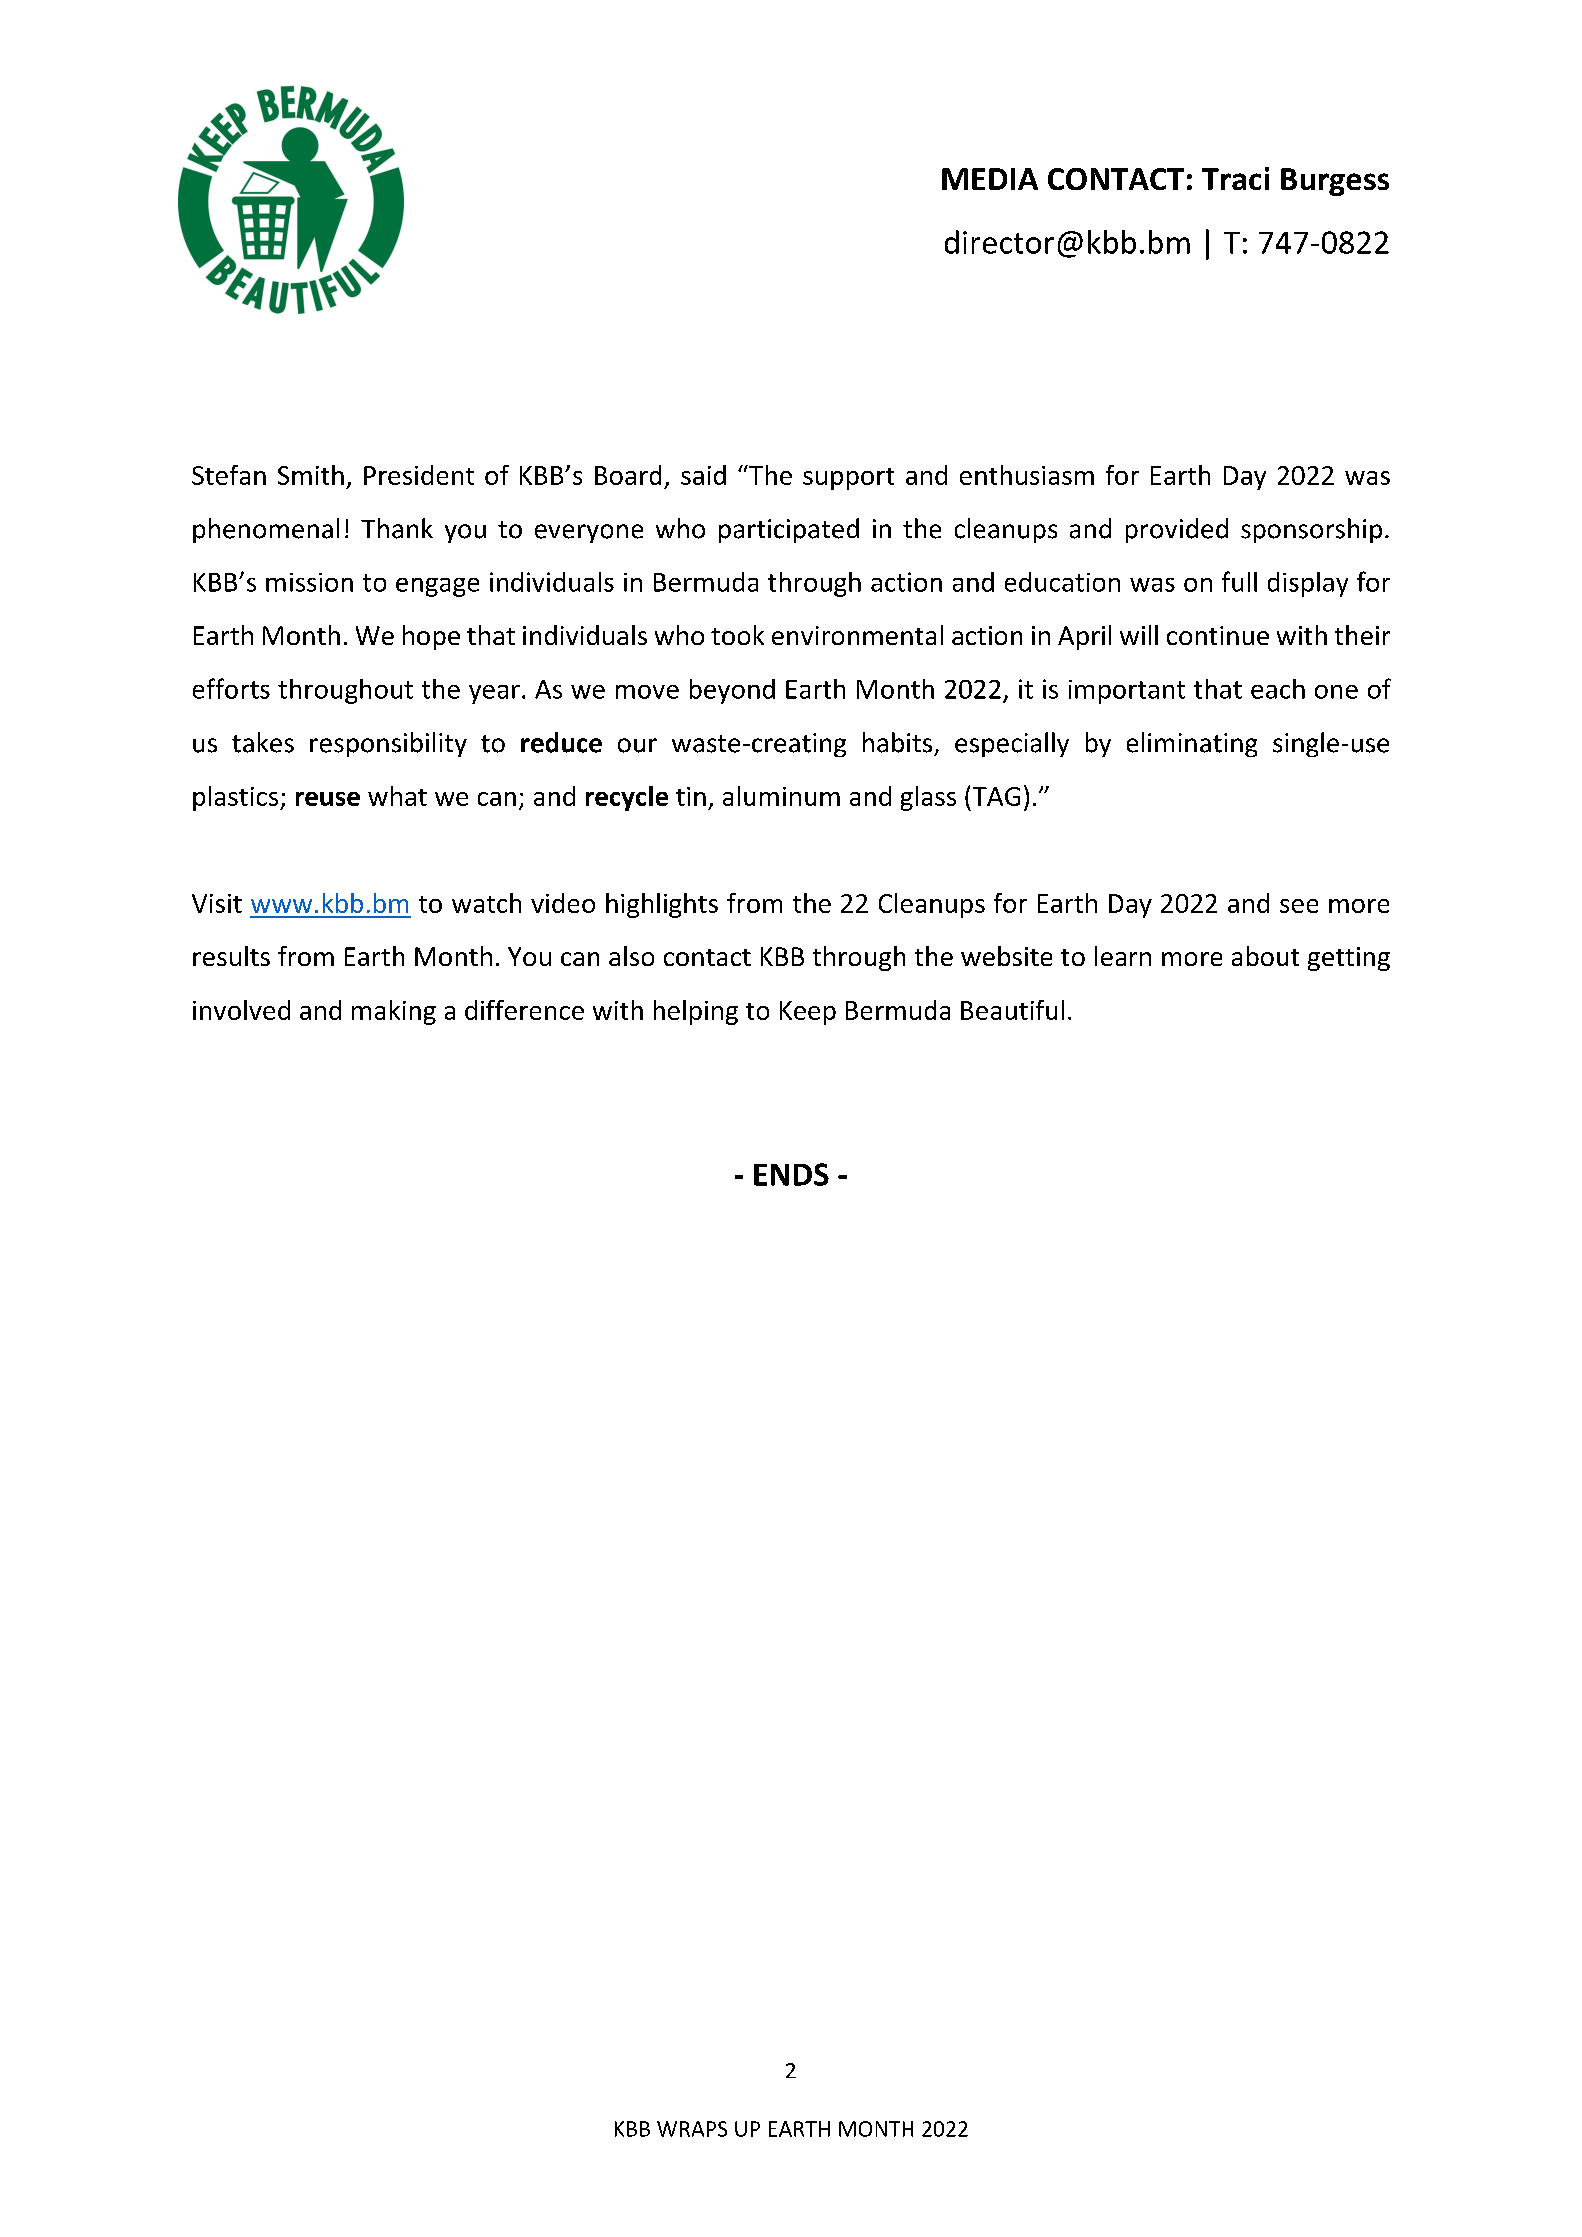 This document has width=1582, height=2237. What do you see at coordinates (394, 1012) in the document?
I see `making` at bounding box center [394, 1012].
